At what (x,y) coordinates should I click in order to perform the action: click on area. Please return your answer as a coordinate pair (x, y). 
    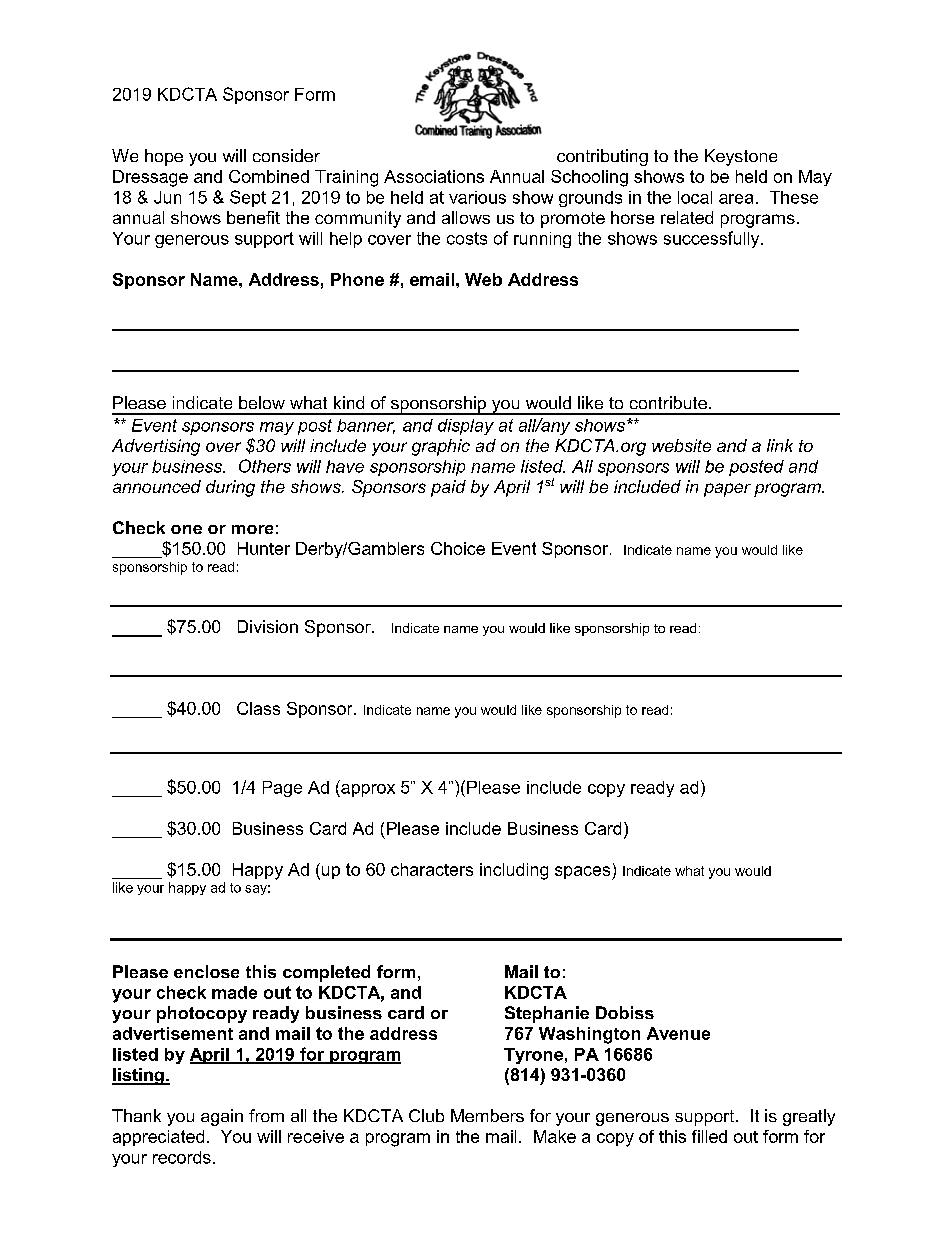
    Looking at the image, I should click on (736, 199).
